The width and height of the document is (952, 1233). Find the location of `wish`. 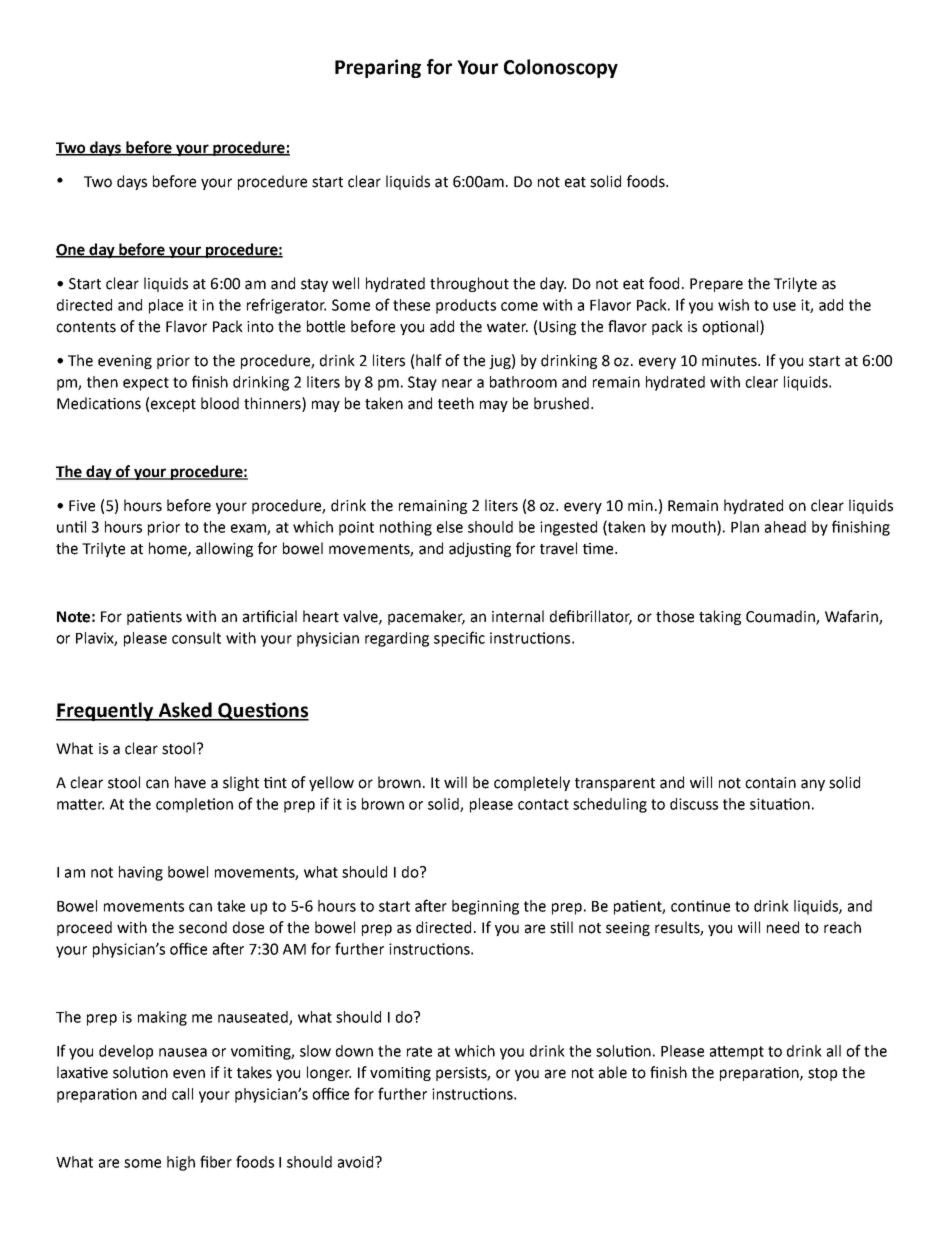

wish is located at coordinates (733, 305).
